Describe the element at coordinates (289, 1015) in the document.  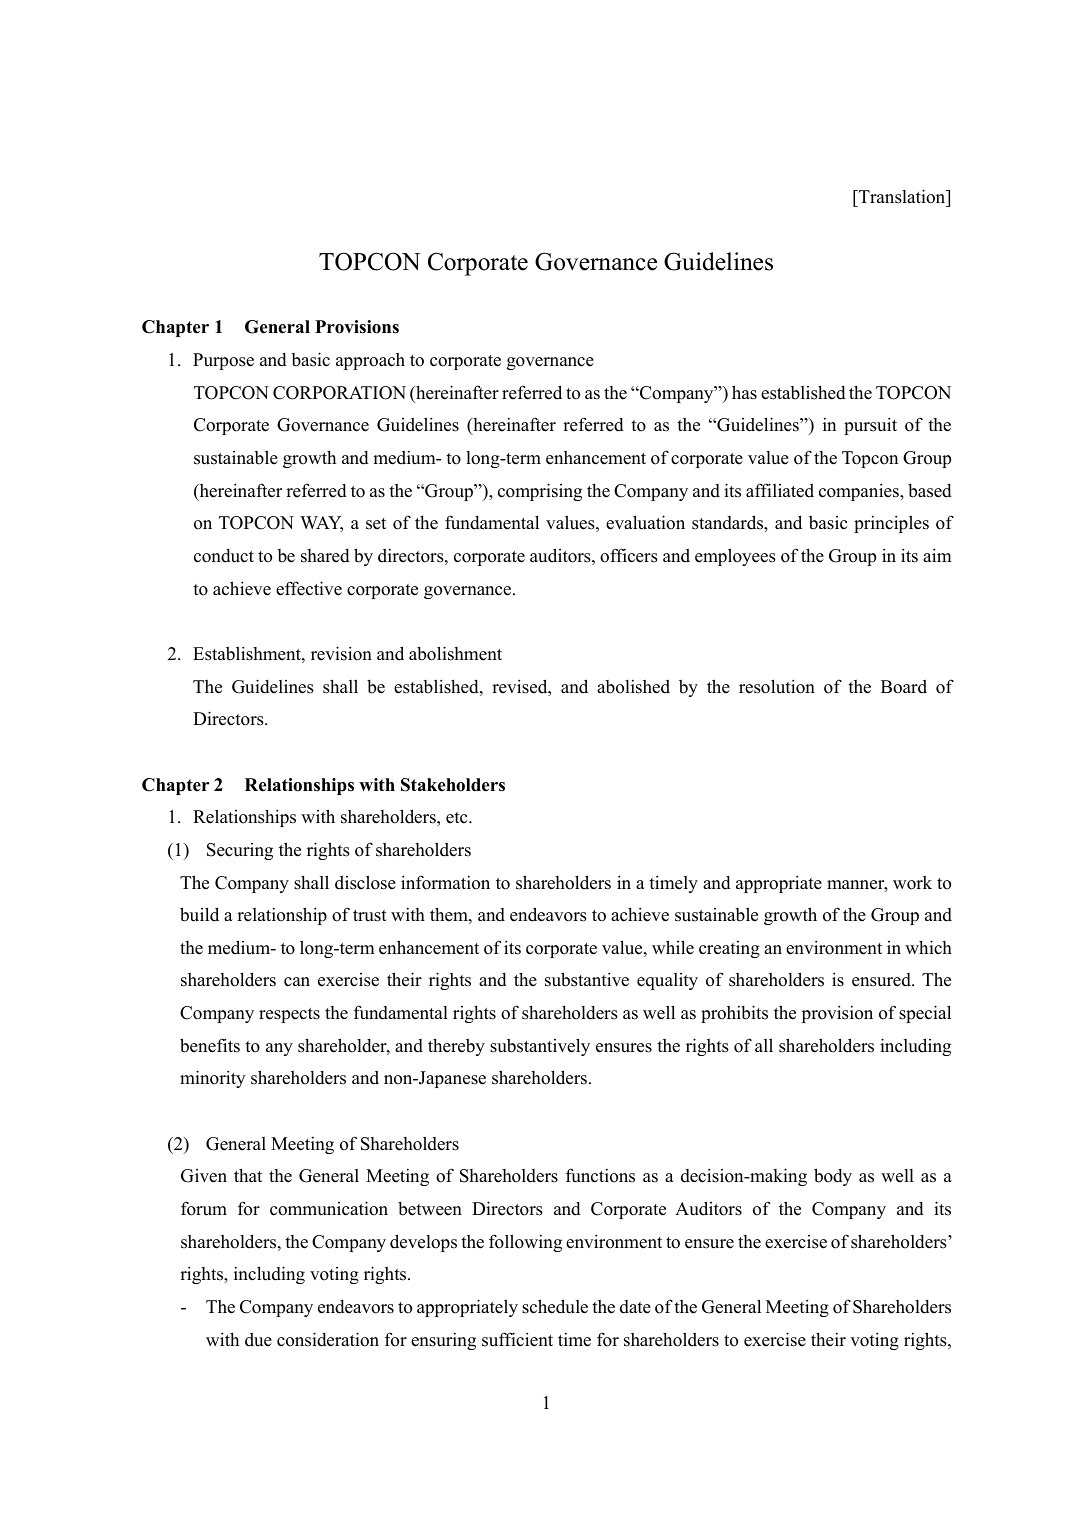
I see `respects` at that location.
